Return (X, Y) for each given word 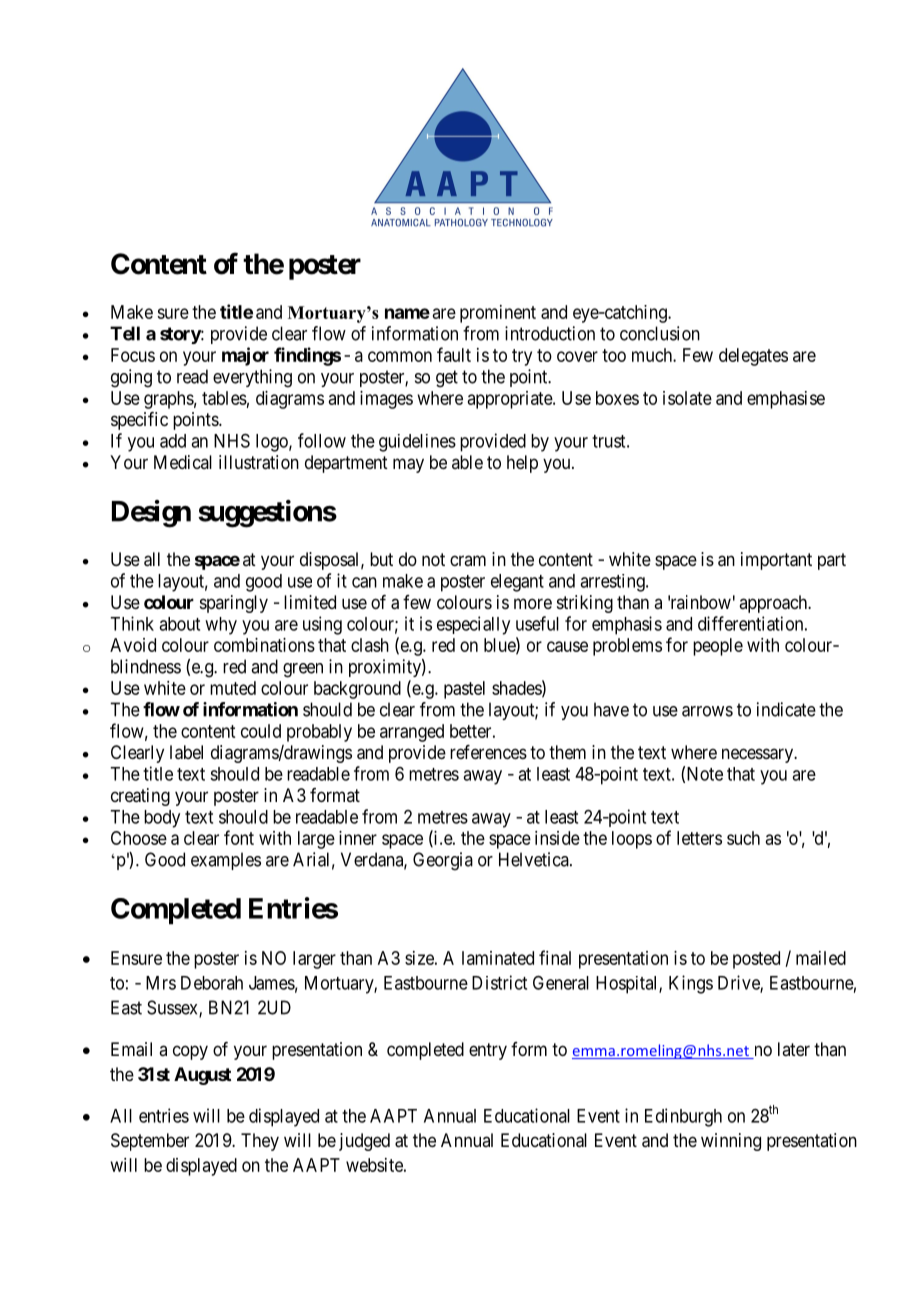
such (743, 838)
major (245, 356)
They (260, 1142)
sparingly (234, 604)
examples (226, 861)
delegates (753, 357)
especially (473, 625)
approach (774, 604)
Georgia (443, 861)
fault (454, 354)
